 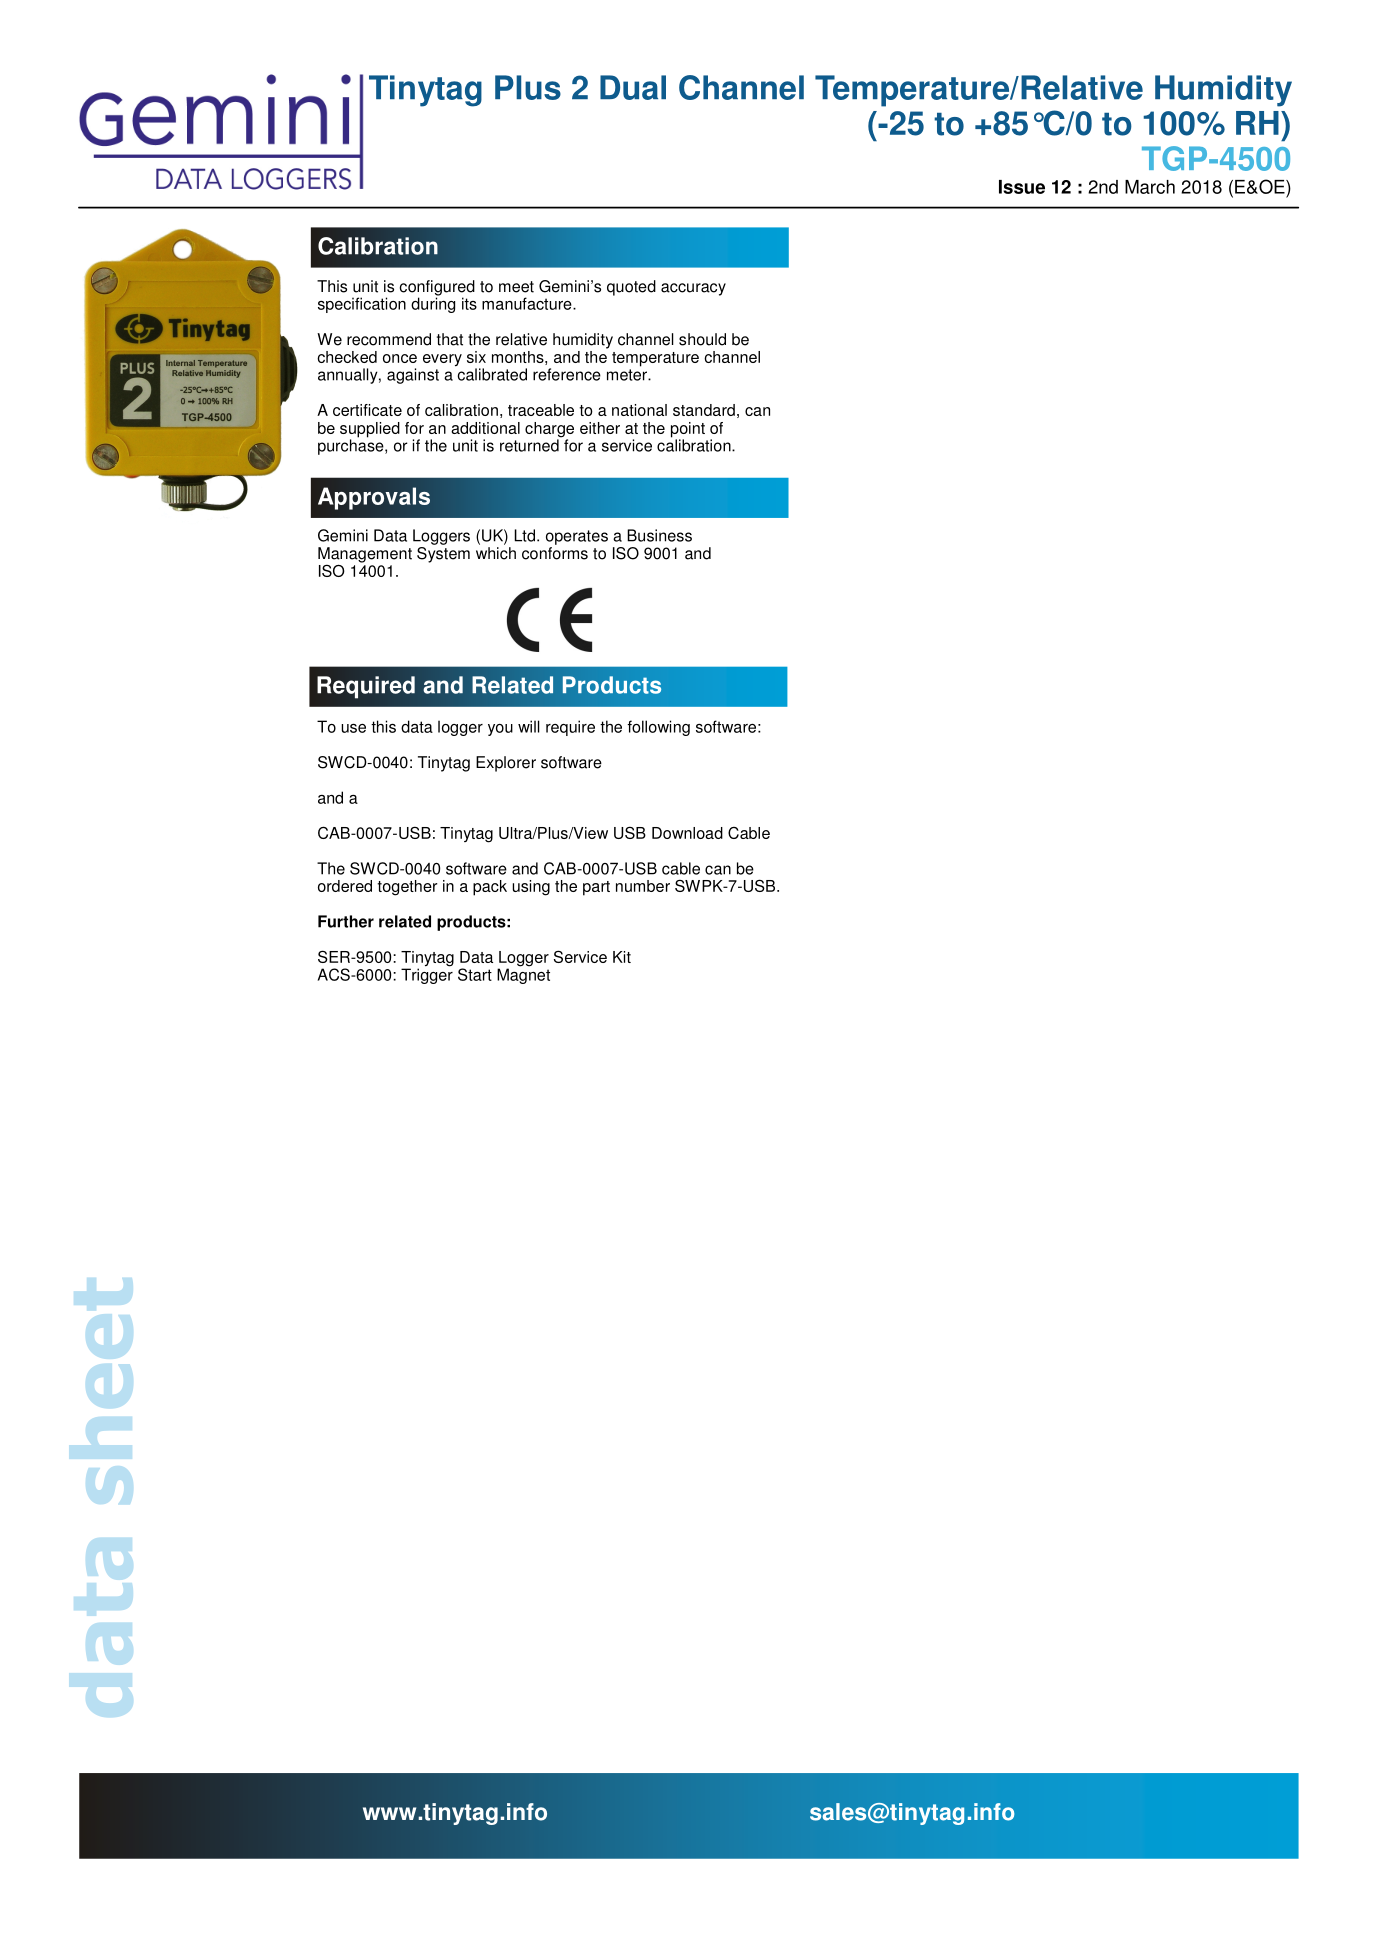 I want to click on System, so click(x=443, y=553).
